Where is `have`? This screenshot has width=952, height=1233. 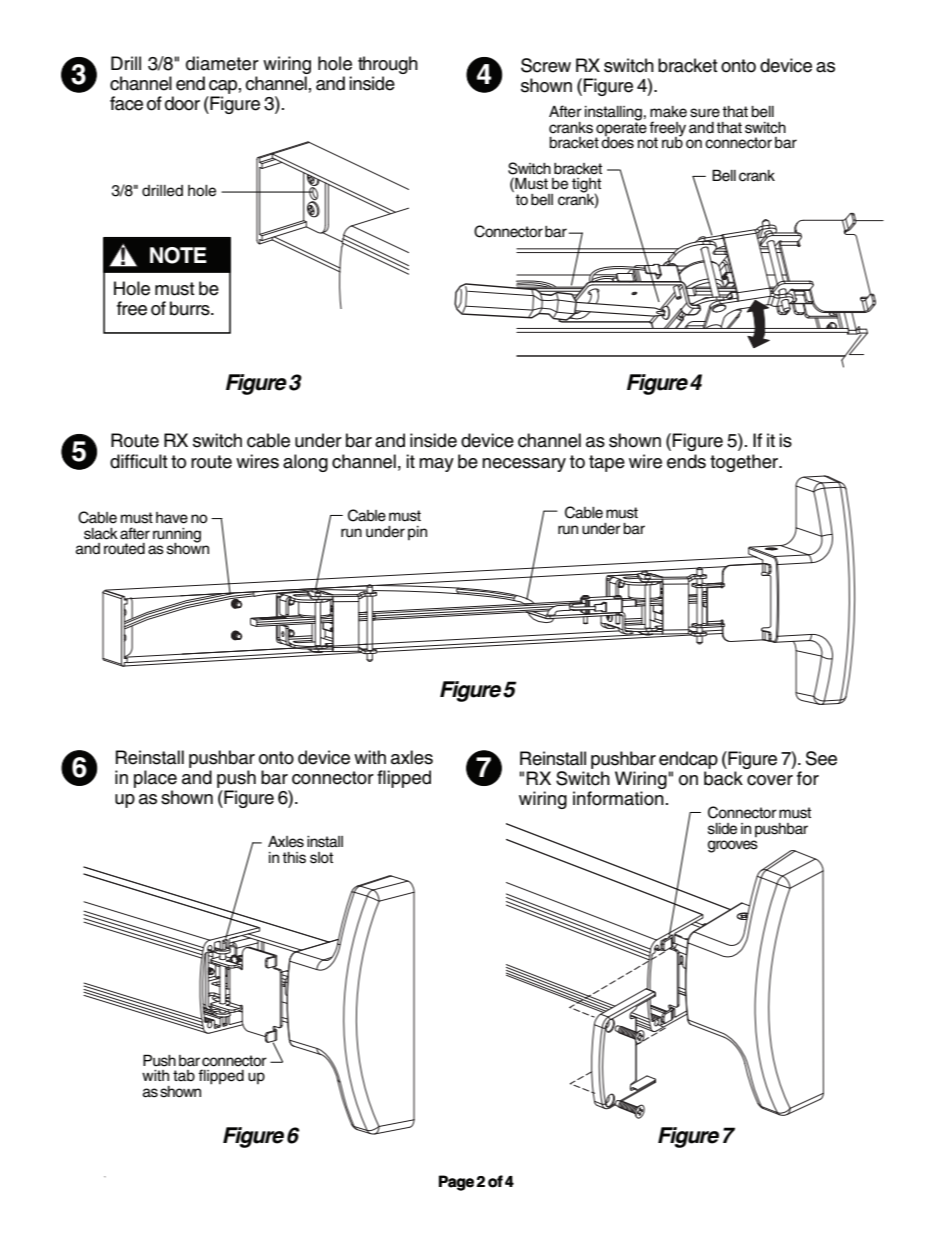
have is located at coordinates (172, 518).
